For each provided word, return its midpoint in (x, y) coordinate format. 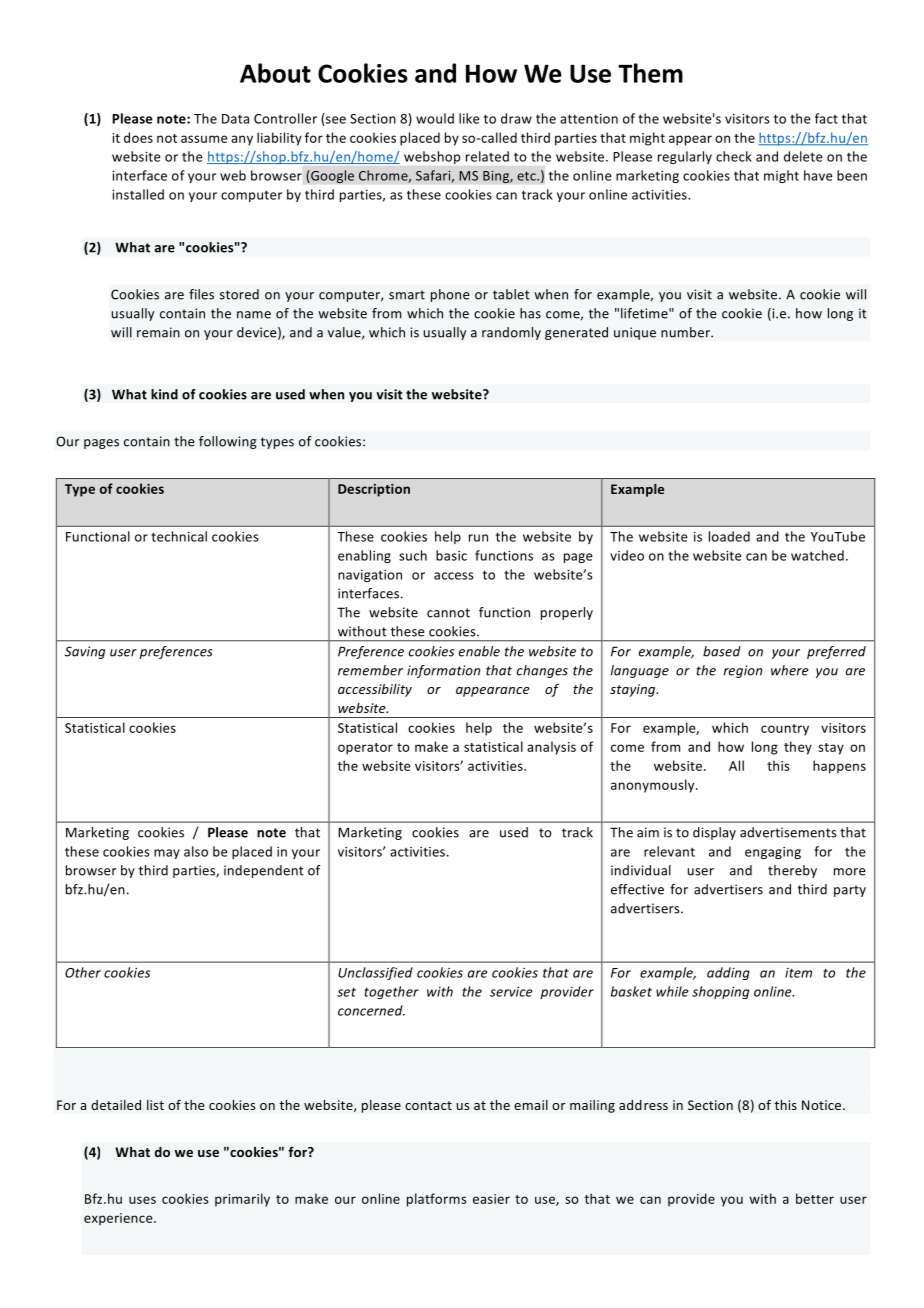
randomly (511, 333)
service (511, 992)
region (743, 671)
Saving (85, 652)
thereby (792, 871)
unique (635, 333)
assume (204, 139)
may (167, 854)
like (469, 118)
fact (826, 118)
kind (164, 394)
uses (142, 1200)
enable (479, 651)
